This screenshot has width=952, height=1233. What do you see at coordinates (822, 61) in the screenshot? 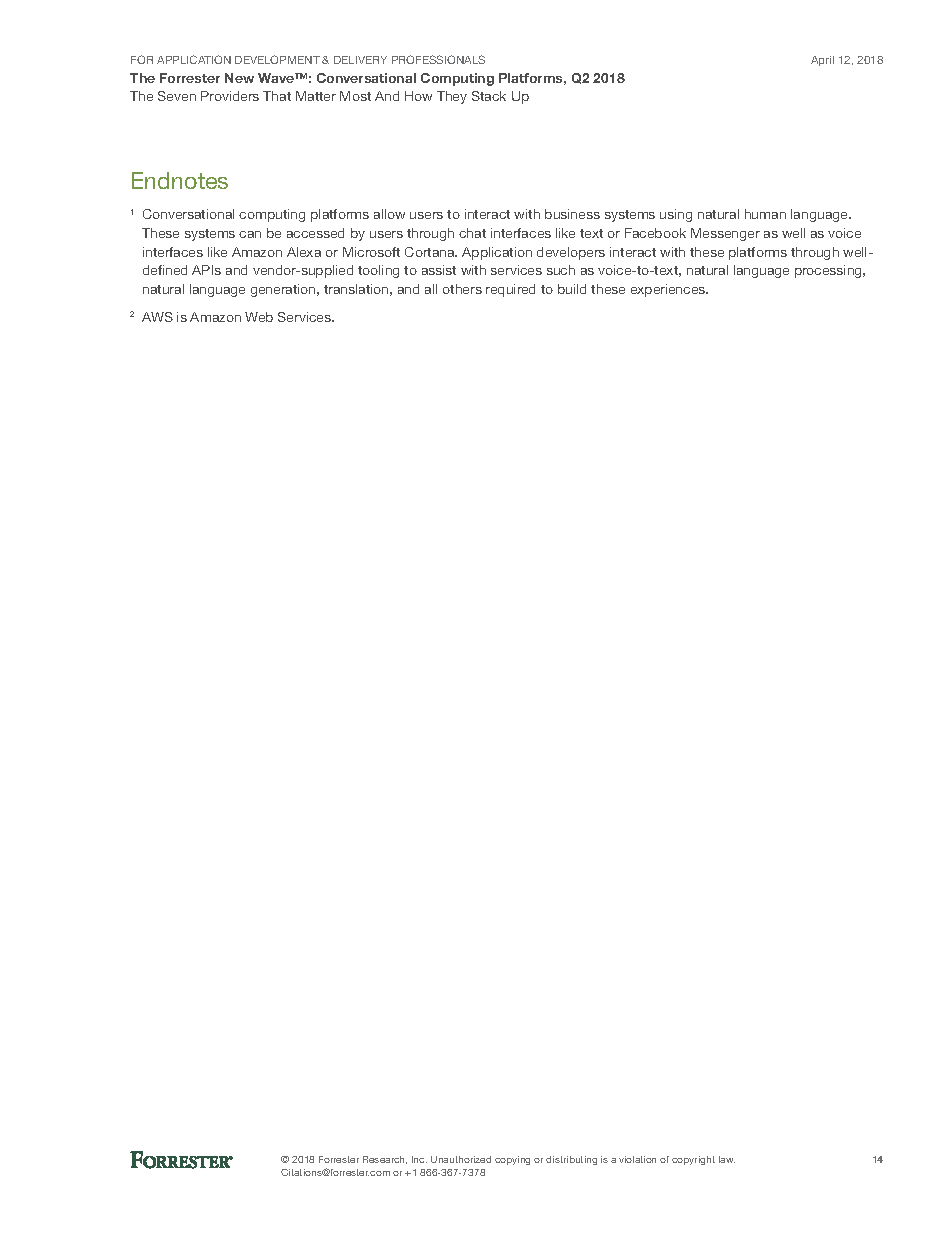
I see `April` at bounding box center [822, 61].
